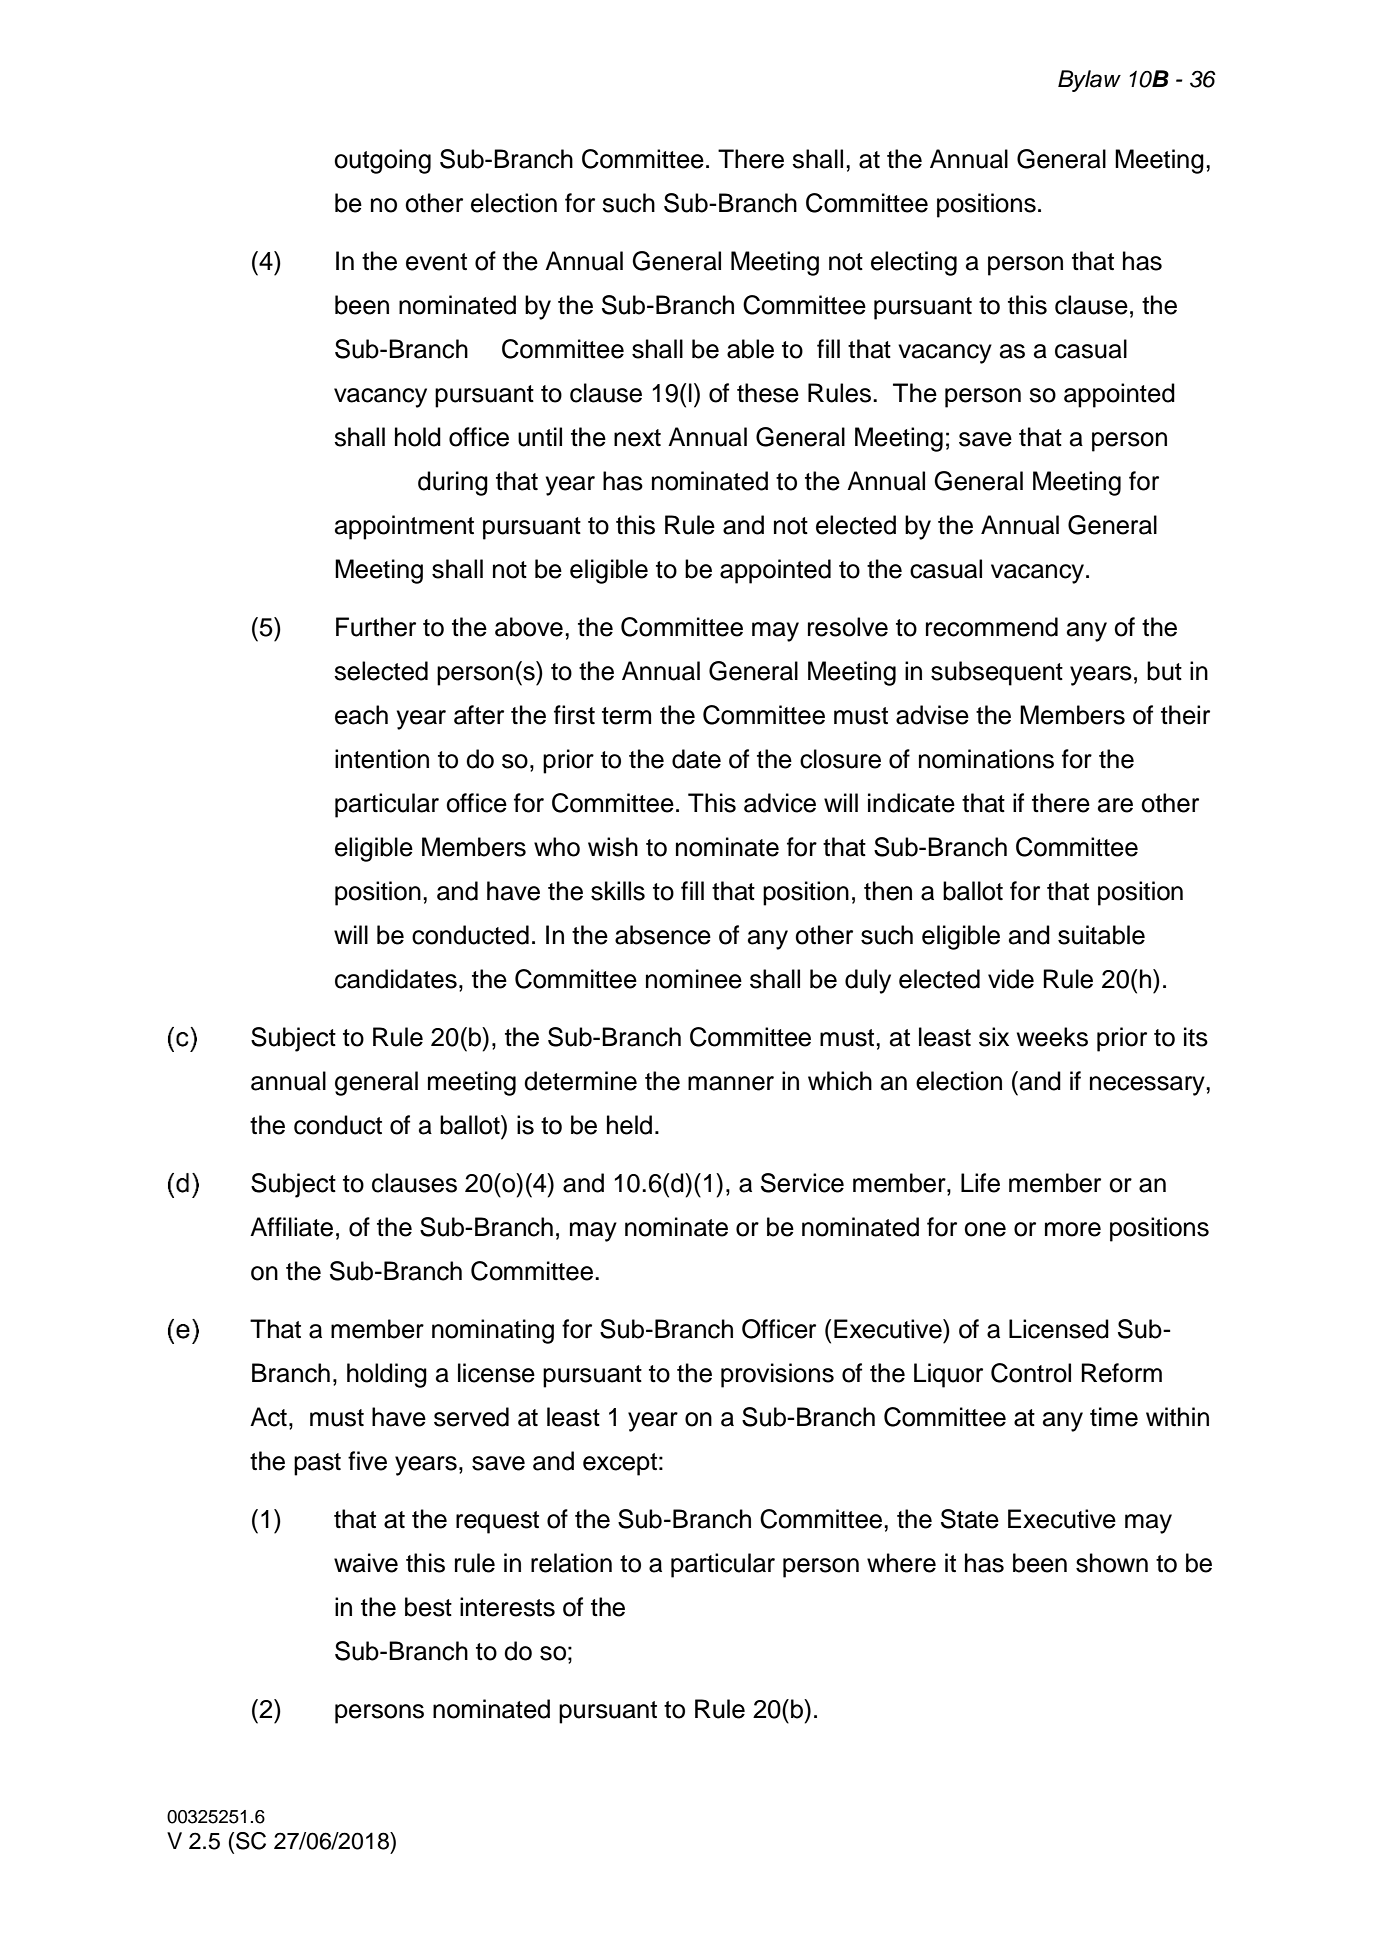 The width and height of the screenshot is (1381, 1952). What do you see at coordinates (493, 1331) in the screenshot?
I see `nominating` at bounding box center [493, 1331].
